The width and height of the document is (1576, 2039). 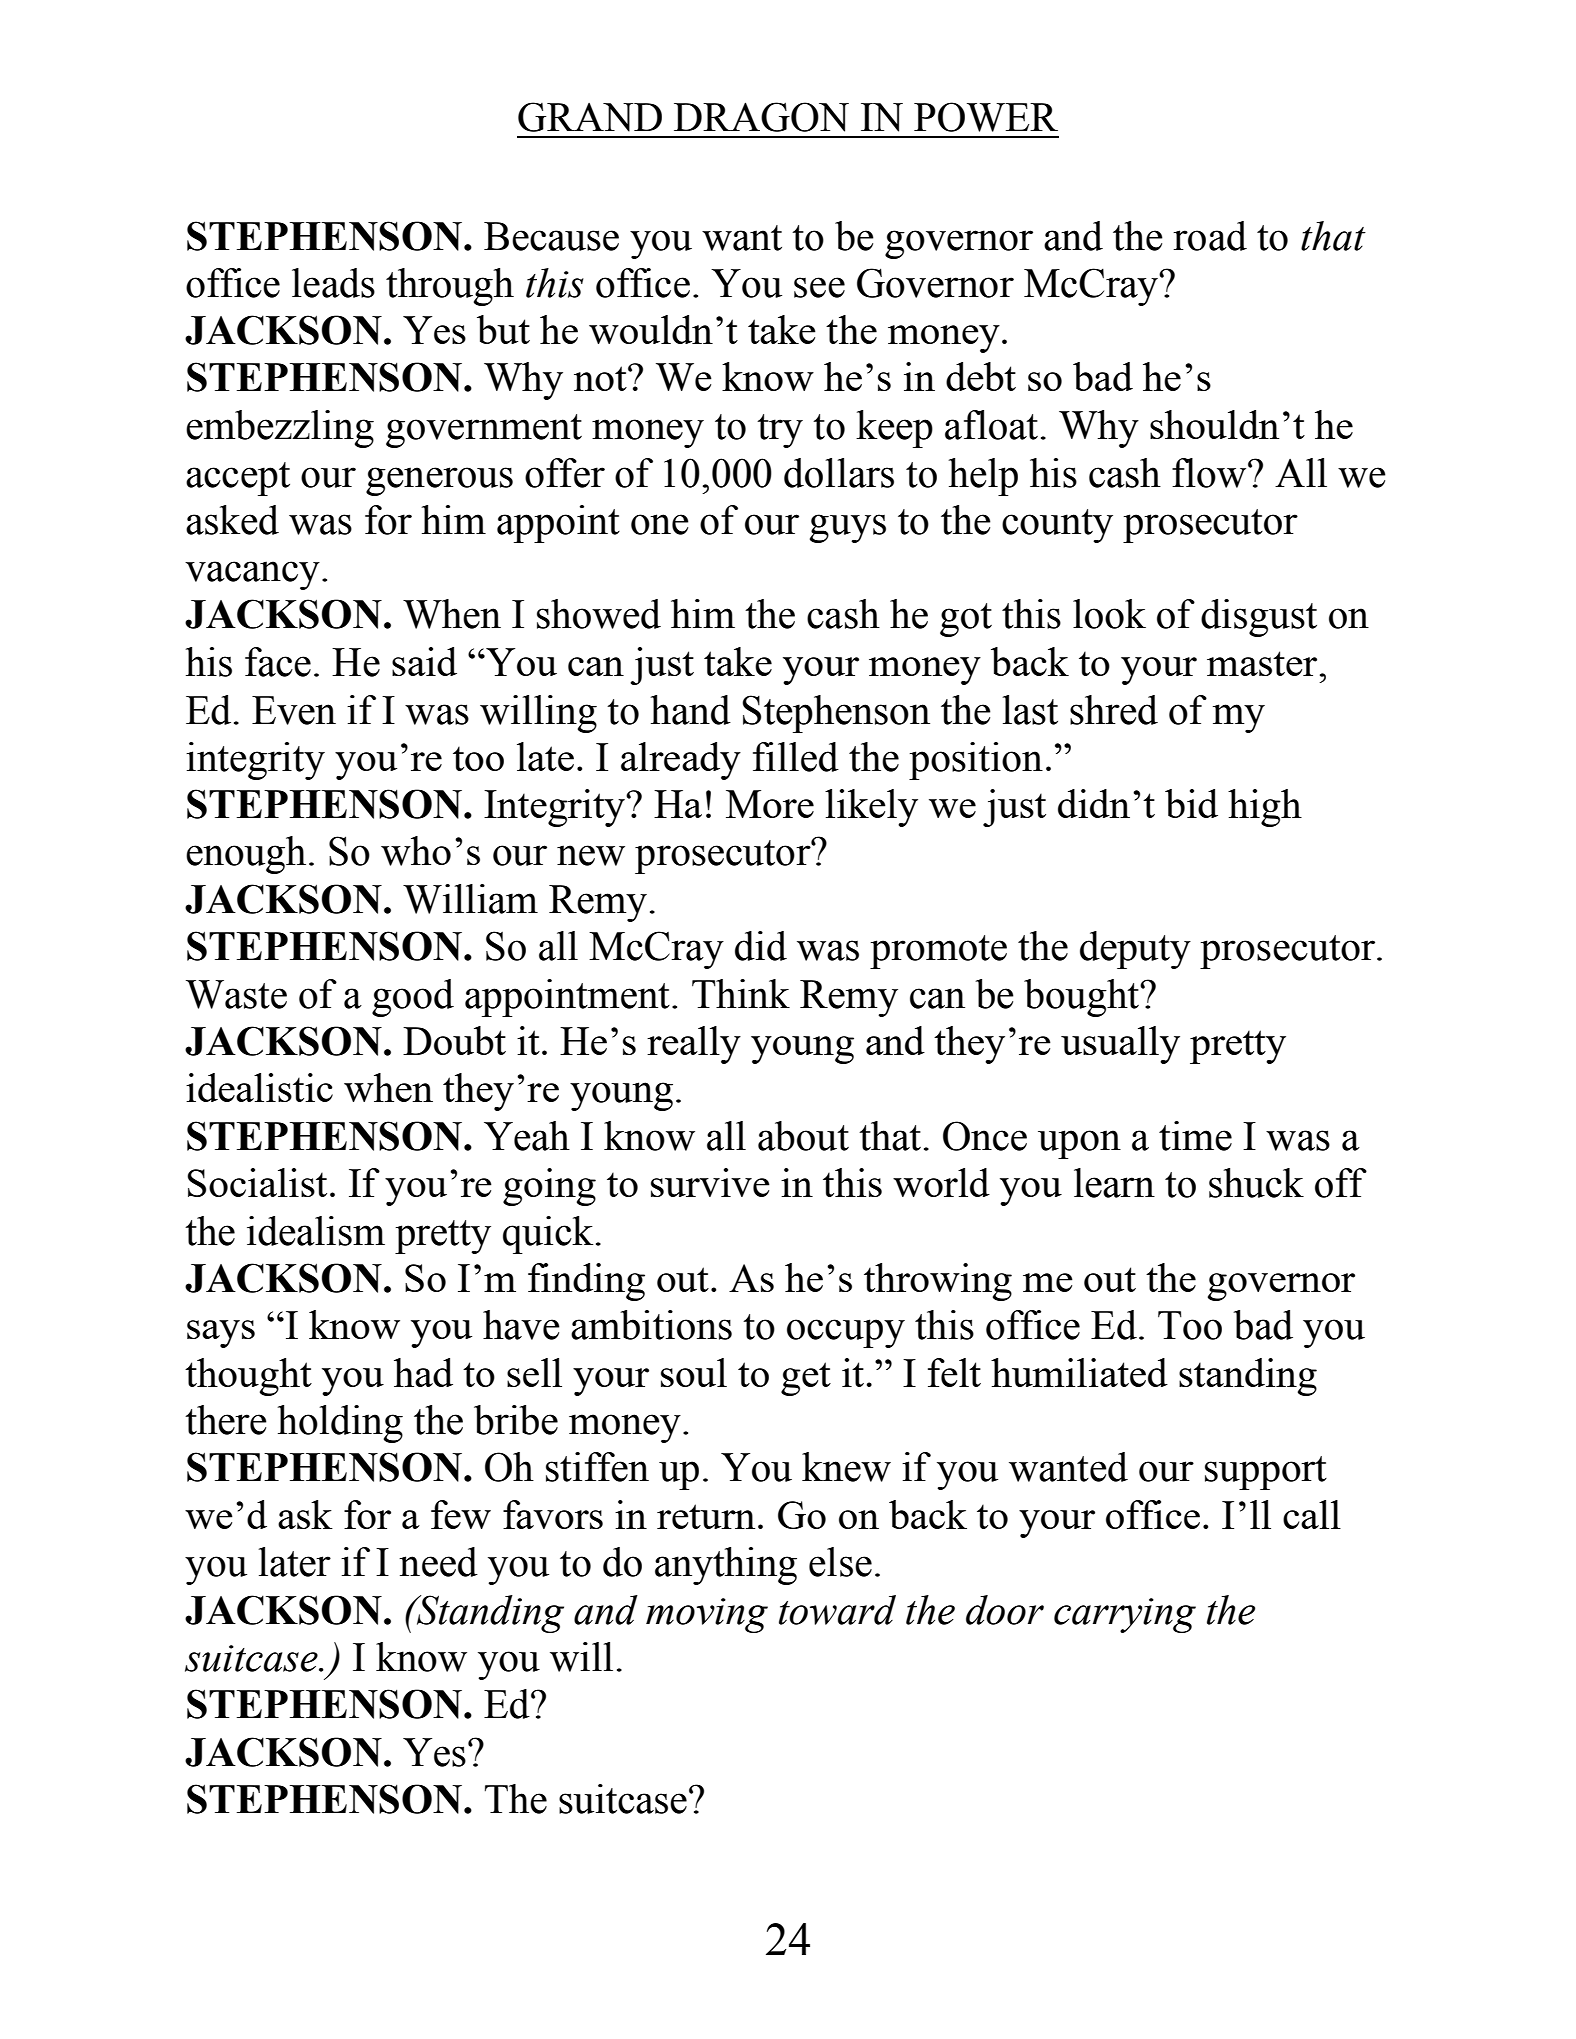 What do you see at coordinates (388, 520) in the document?
I see `for` at bounding box center [388, 520].
